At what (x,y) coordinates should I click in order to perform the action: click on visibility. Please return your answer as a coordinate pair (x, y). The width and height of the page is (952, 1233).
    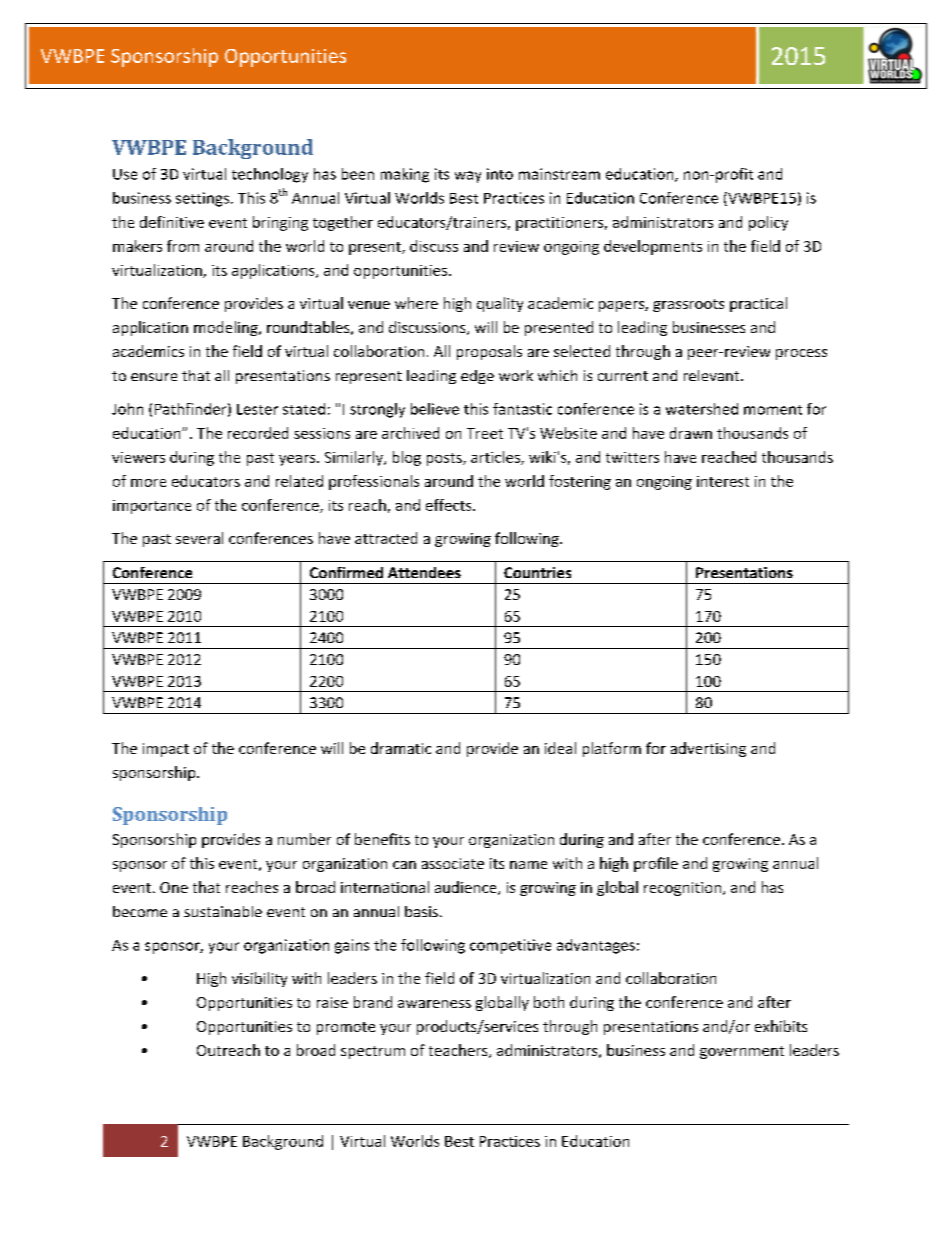
    Looking at the image, I should click on (259, 979).
